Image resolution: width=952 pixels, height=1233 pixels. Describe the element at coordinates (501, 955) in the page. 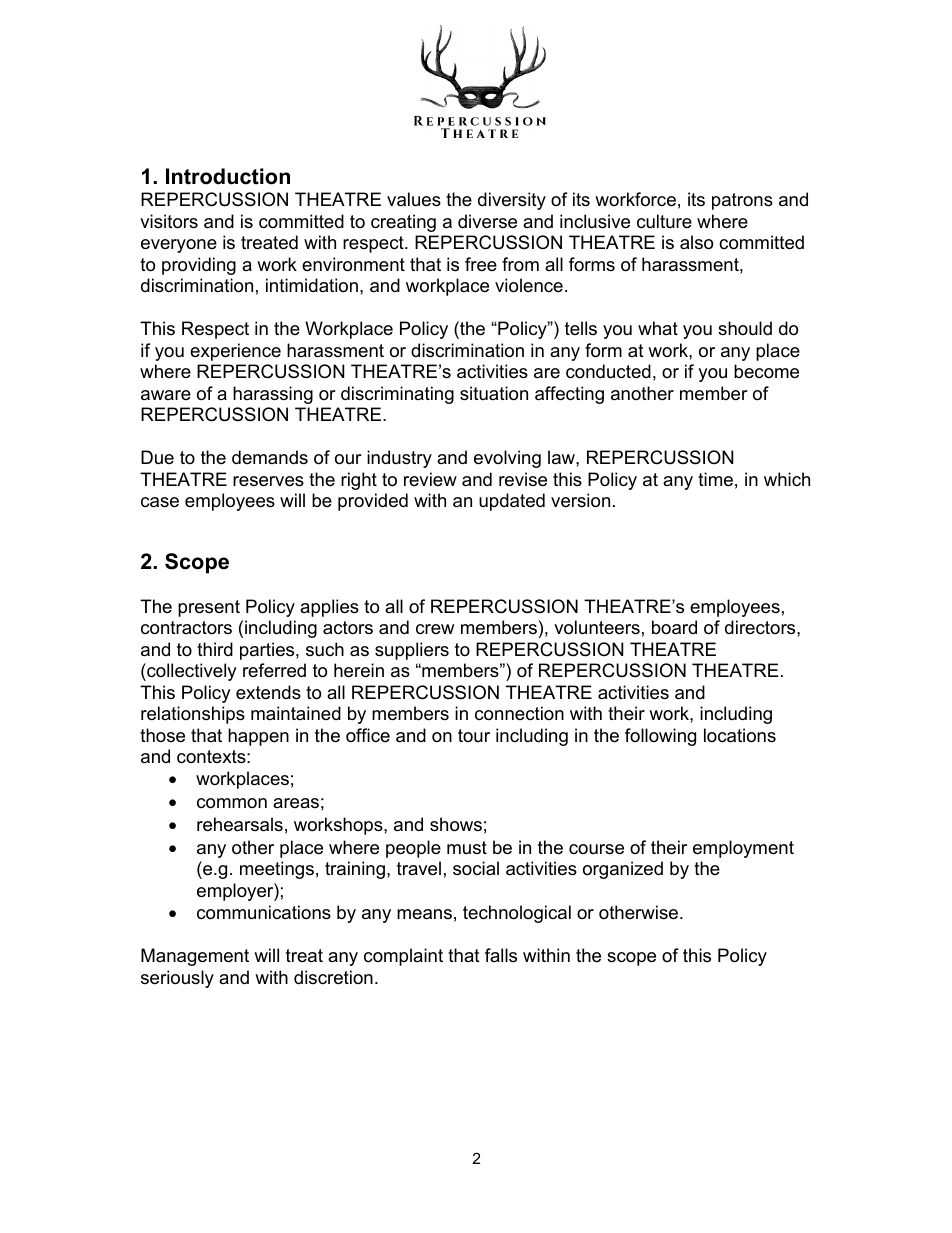

I see `falls` at that location.
